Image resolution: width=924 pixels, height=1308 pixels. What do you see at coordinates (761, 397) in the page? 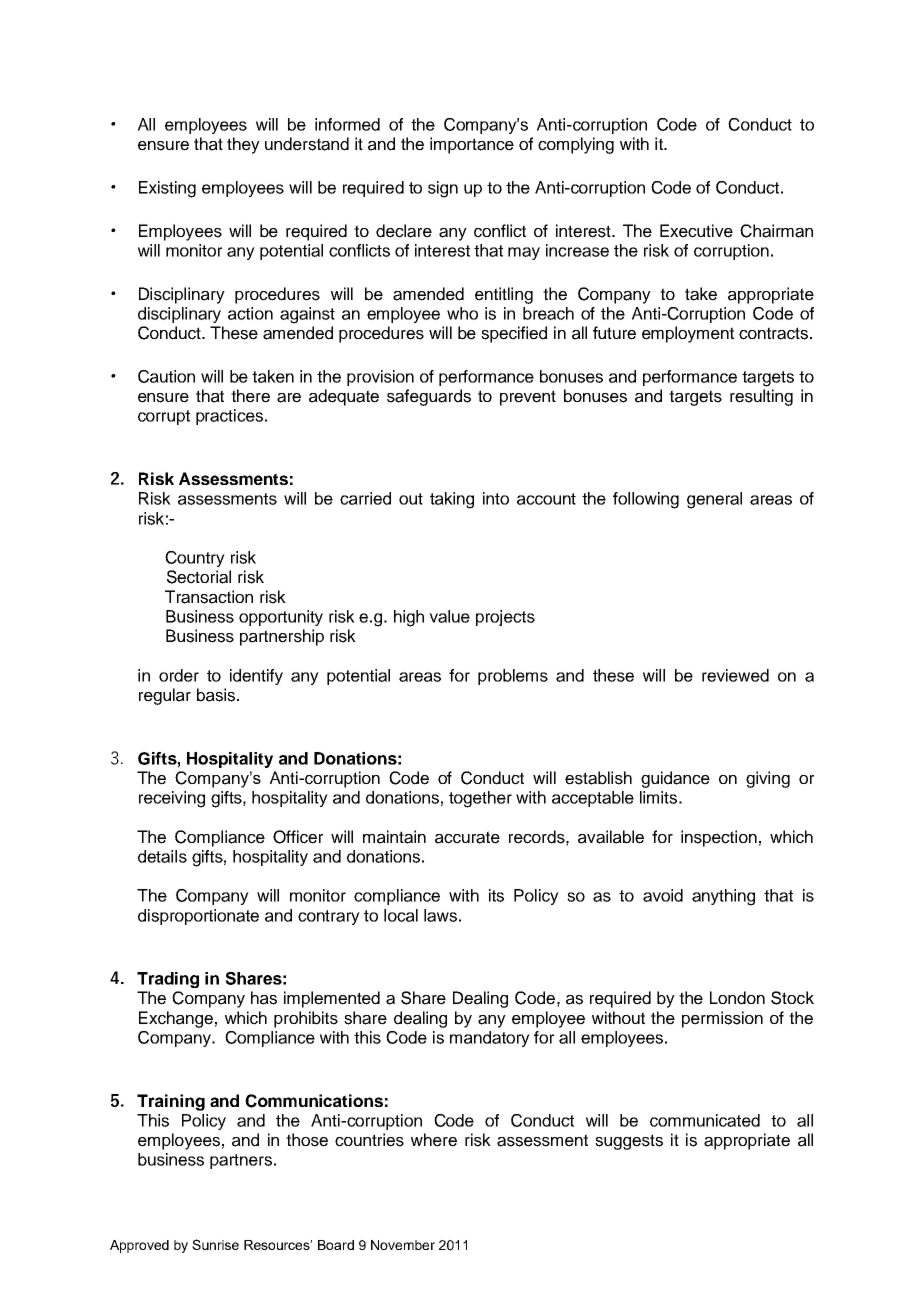
I see `resulting` at bounding box center [761, 397].
